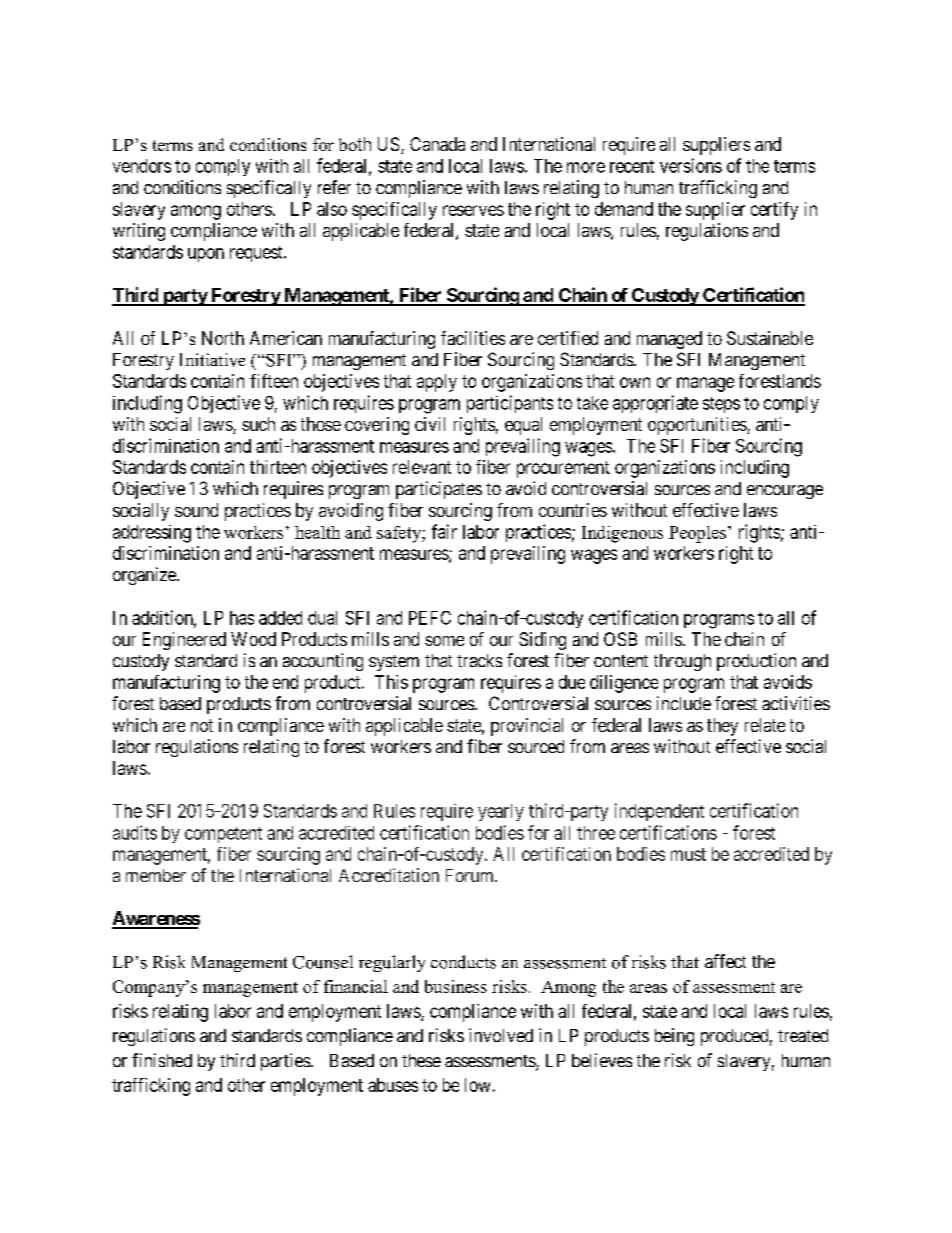  Describe the element at coordinates (688, 854) in the screenshot. I see `must` at that location.
